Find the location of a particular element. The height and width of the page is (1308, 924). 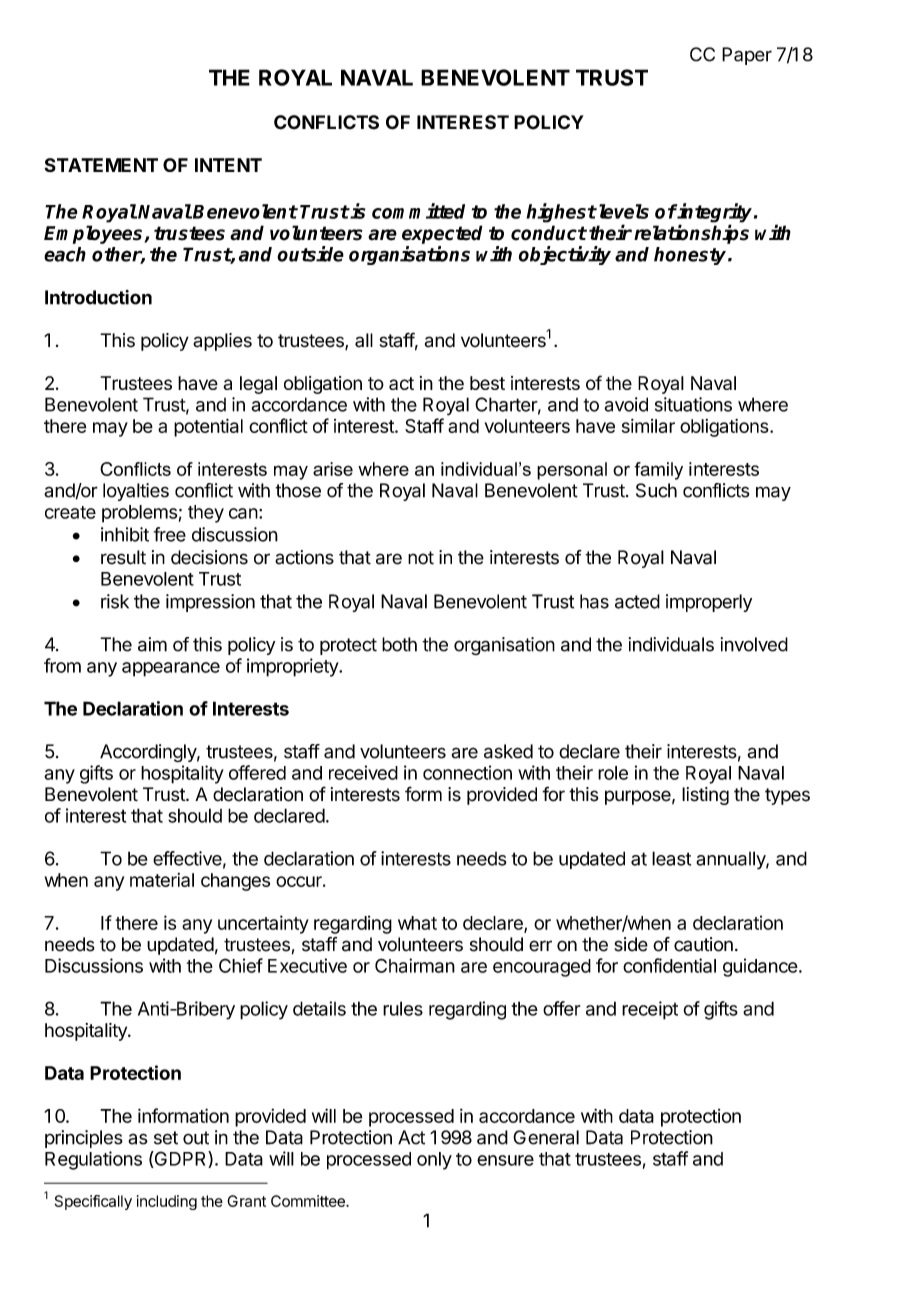

situations is located at coordinates (693, 404).
